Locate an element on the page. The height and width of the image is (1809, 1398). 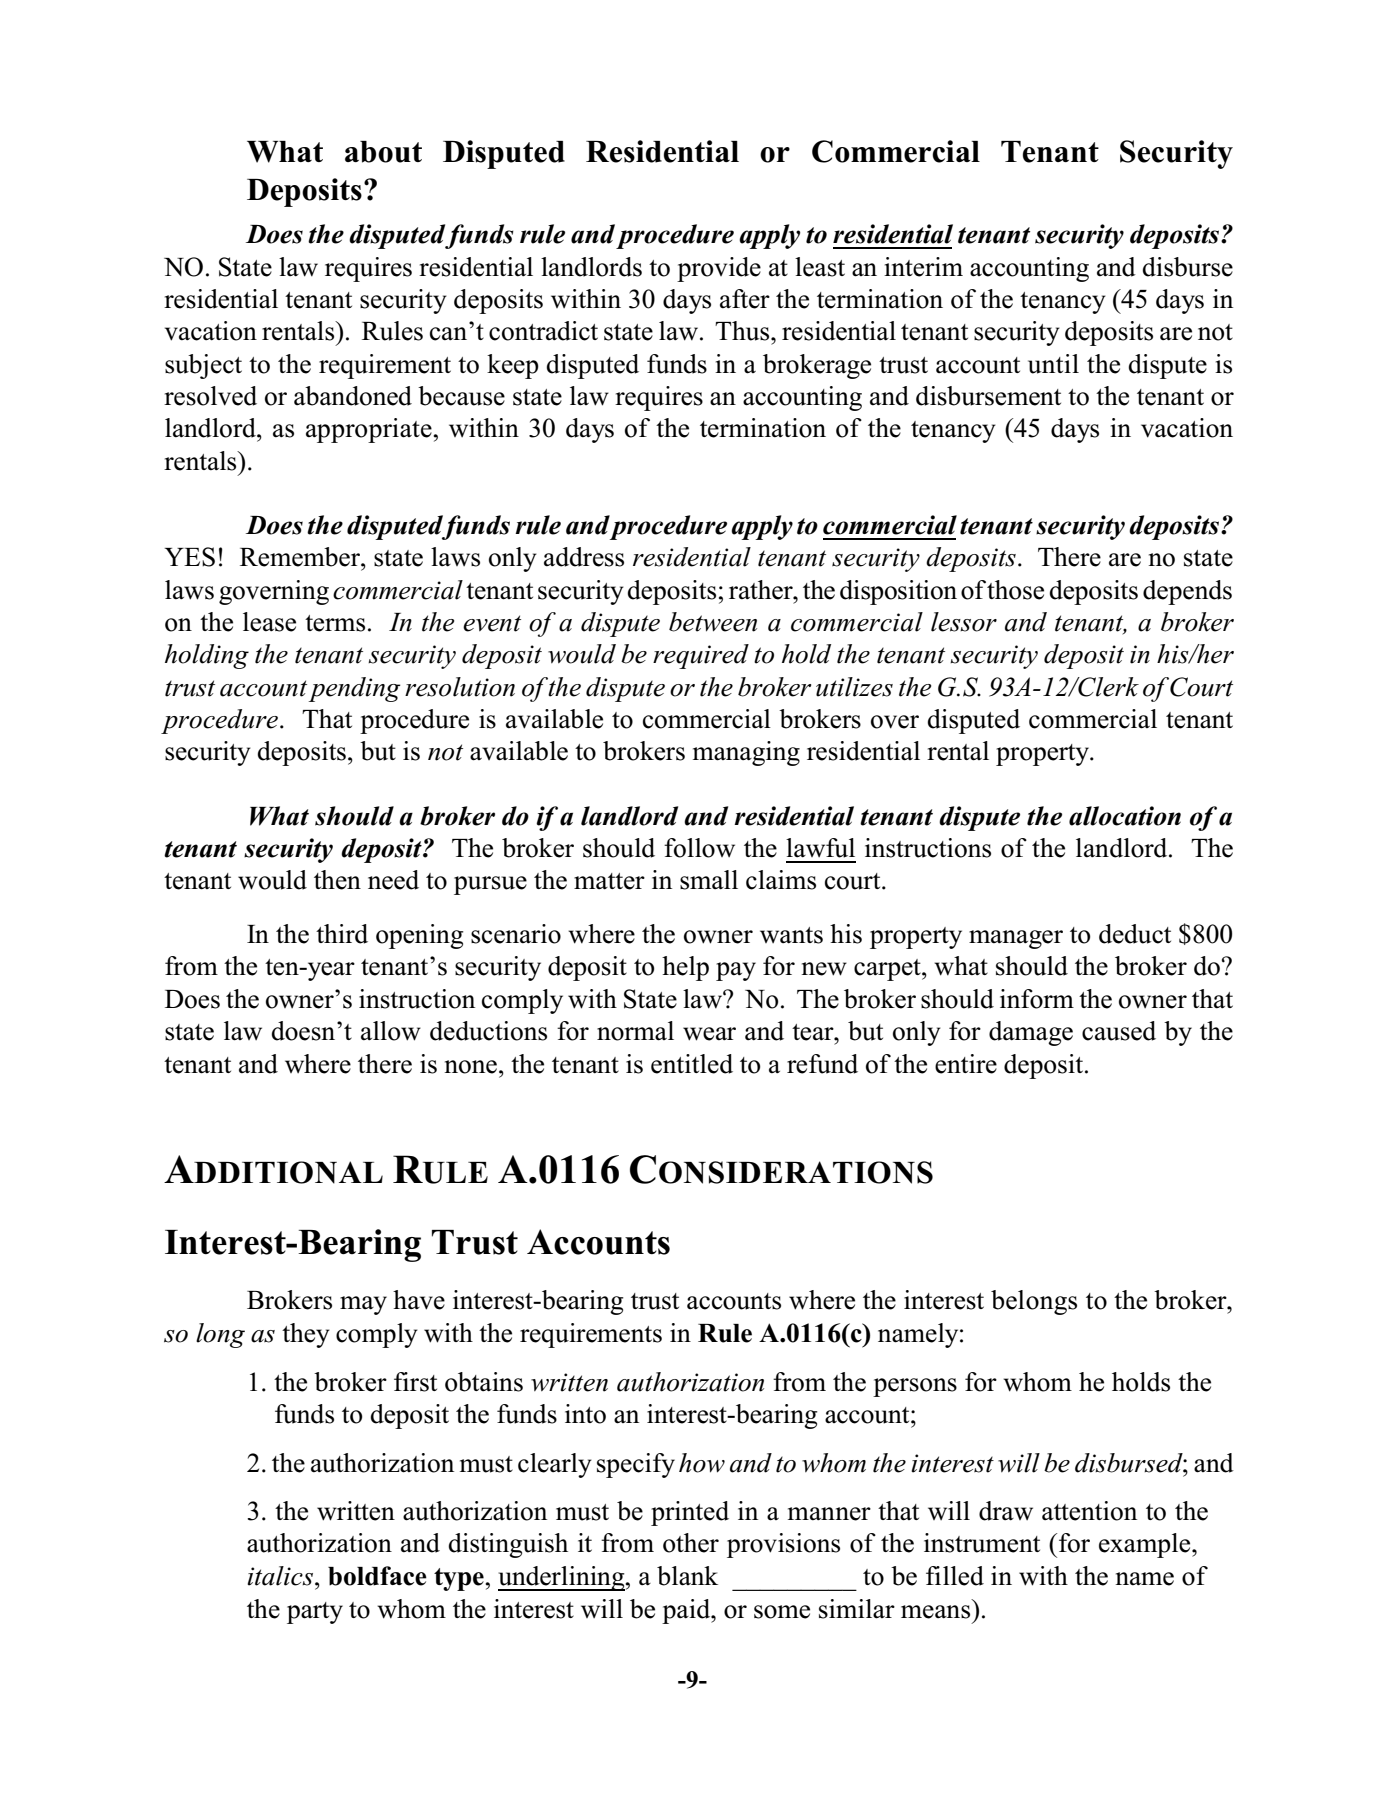
then is located at coordinates (337, 880).
